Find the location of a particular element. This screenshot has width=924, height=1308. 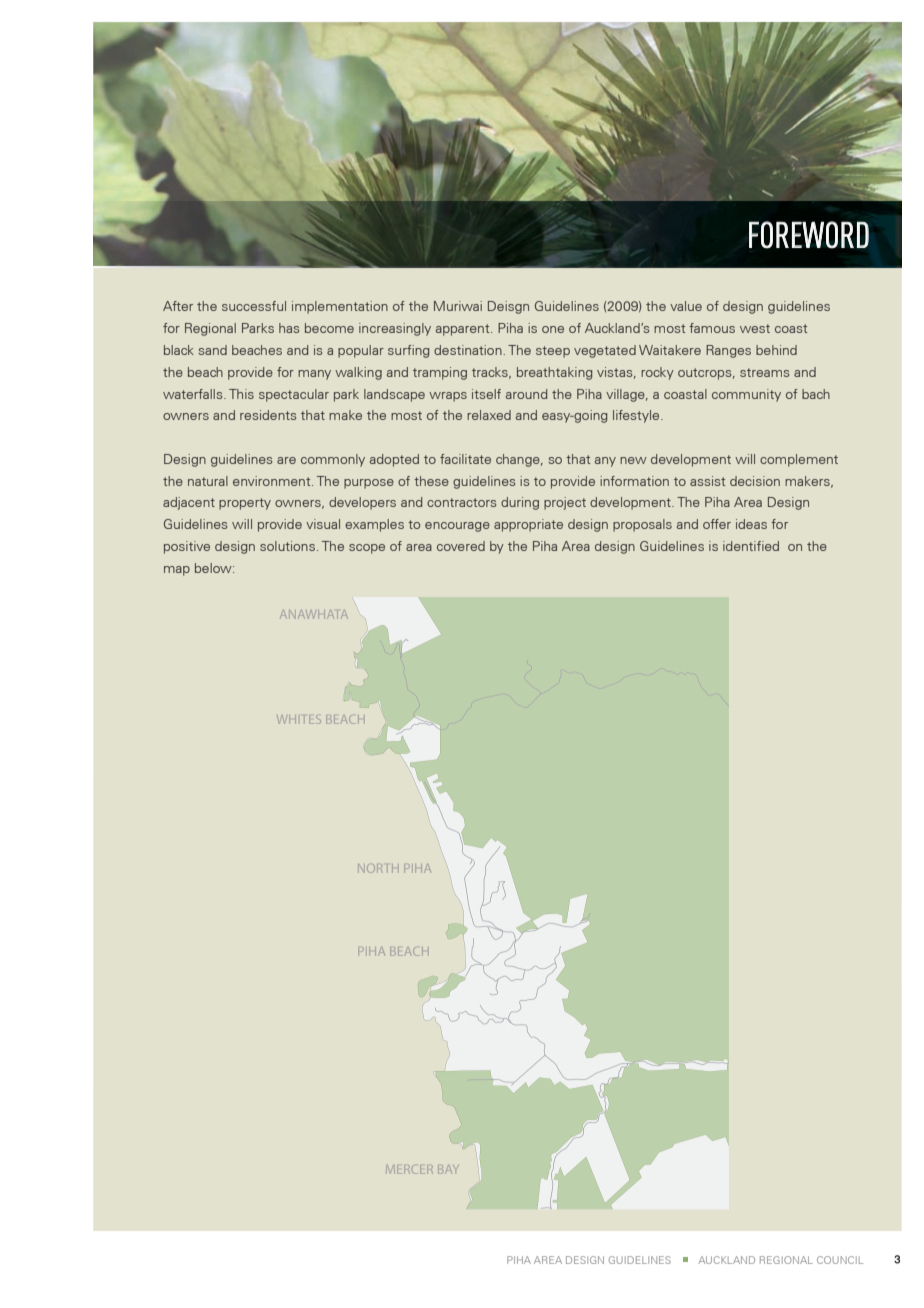

covered is located at coordinates (461, 546).
